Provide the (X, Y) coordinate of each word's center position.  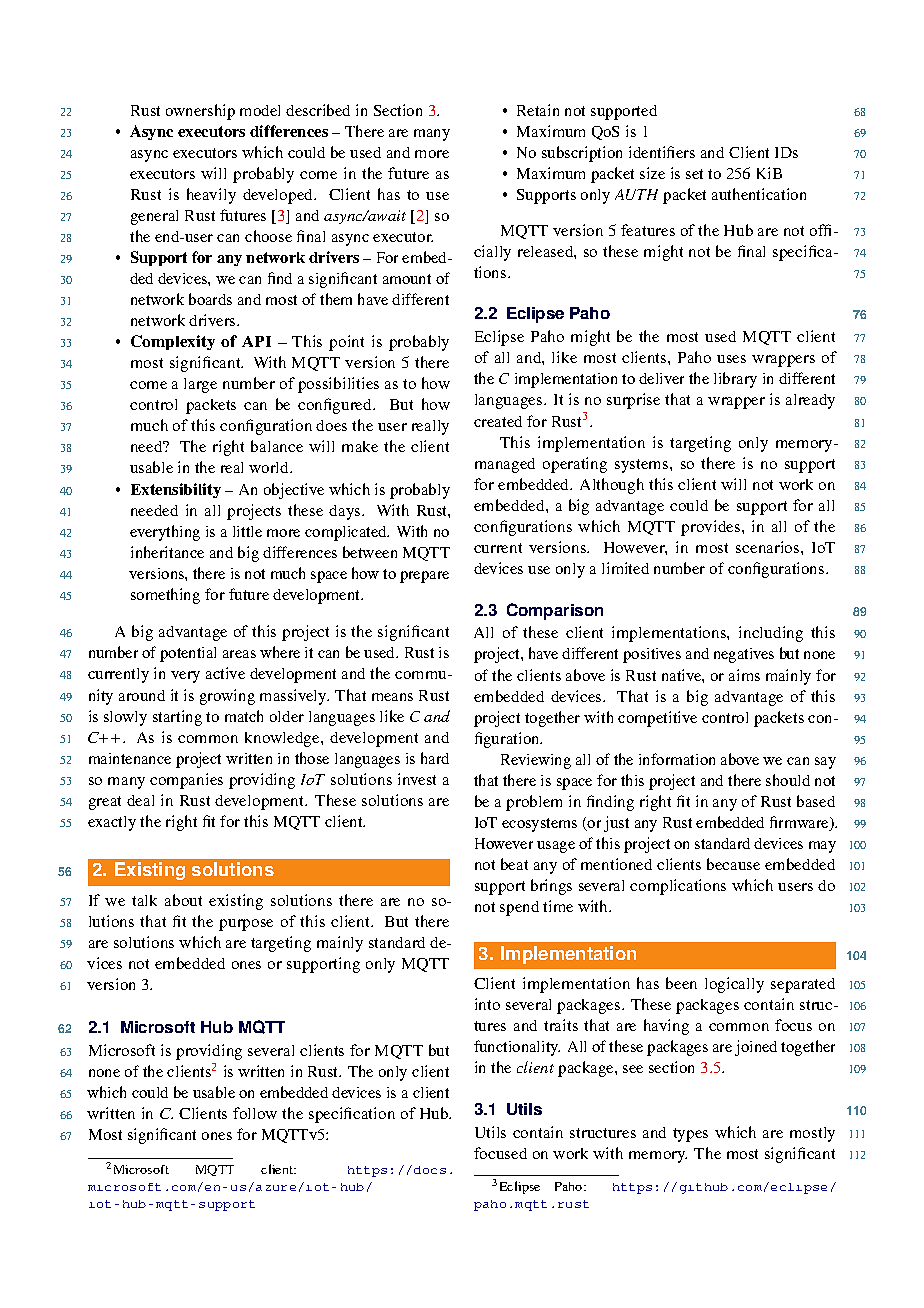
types (690, 1135)
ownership (200, 112)
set (694, 174)
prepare (424, 577)
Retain (538, 110)
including (771, 634)
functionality (517, 1048)
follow (255, 1113)
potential (188, 654)
